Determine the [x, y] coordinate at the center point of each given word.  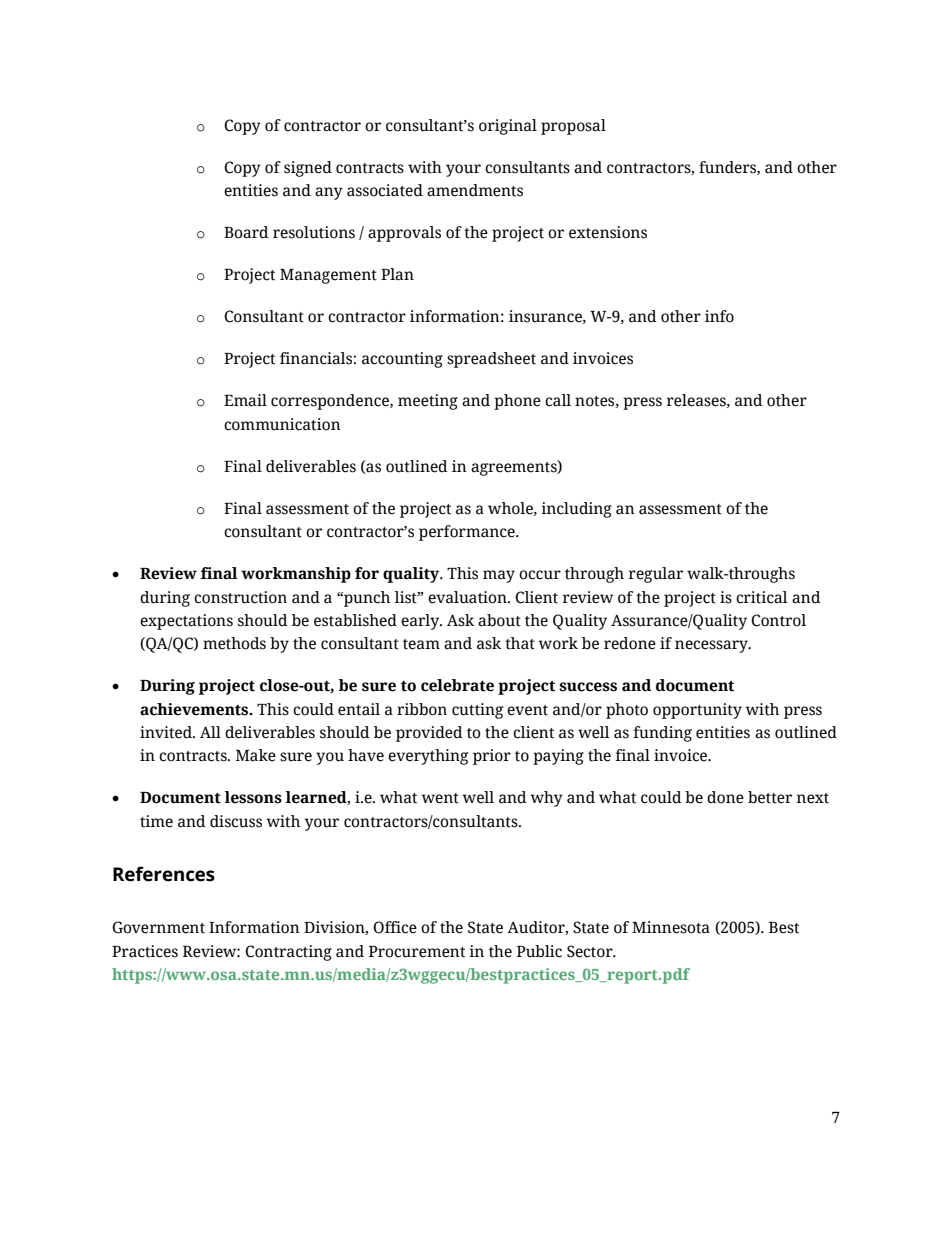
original [508, 127]
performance [468, 533]
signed [308, 169]
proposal [573, 127]
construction [240, 597]
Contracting [288, 953]
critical [762, 597]
